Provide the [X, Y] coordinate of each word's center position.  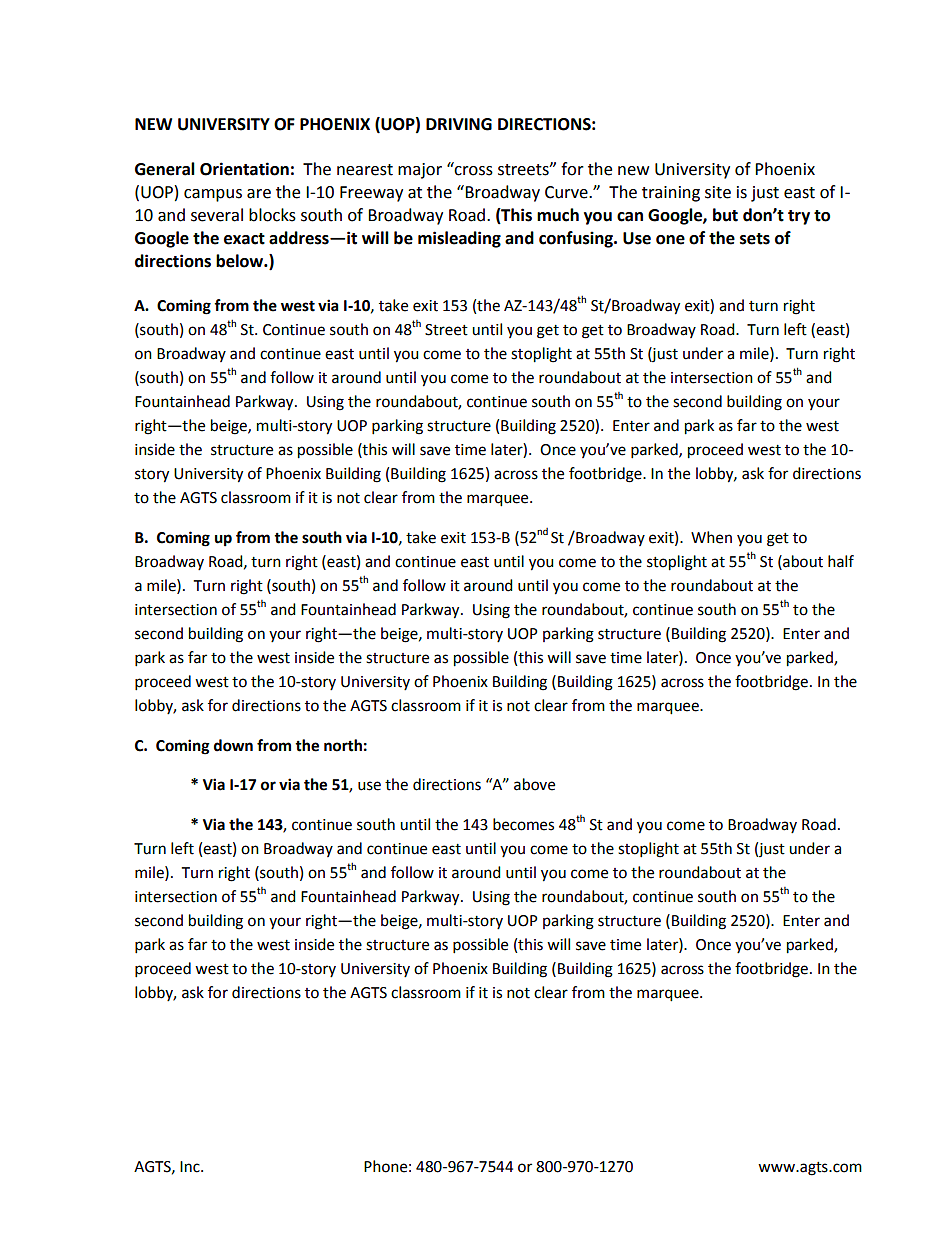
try [799, 217]
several [217, 215]
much [558, 215]
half [841, 561]
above [534, 784]
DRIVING [459, 124]
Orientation [244, 169]
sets [755, 239]
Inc [191, 1167]
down [233, 745]
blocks [272, 215]
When [711, 537]
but [725, 215]
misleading [459, 239]
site [718, 192]
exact [244, 239]
